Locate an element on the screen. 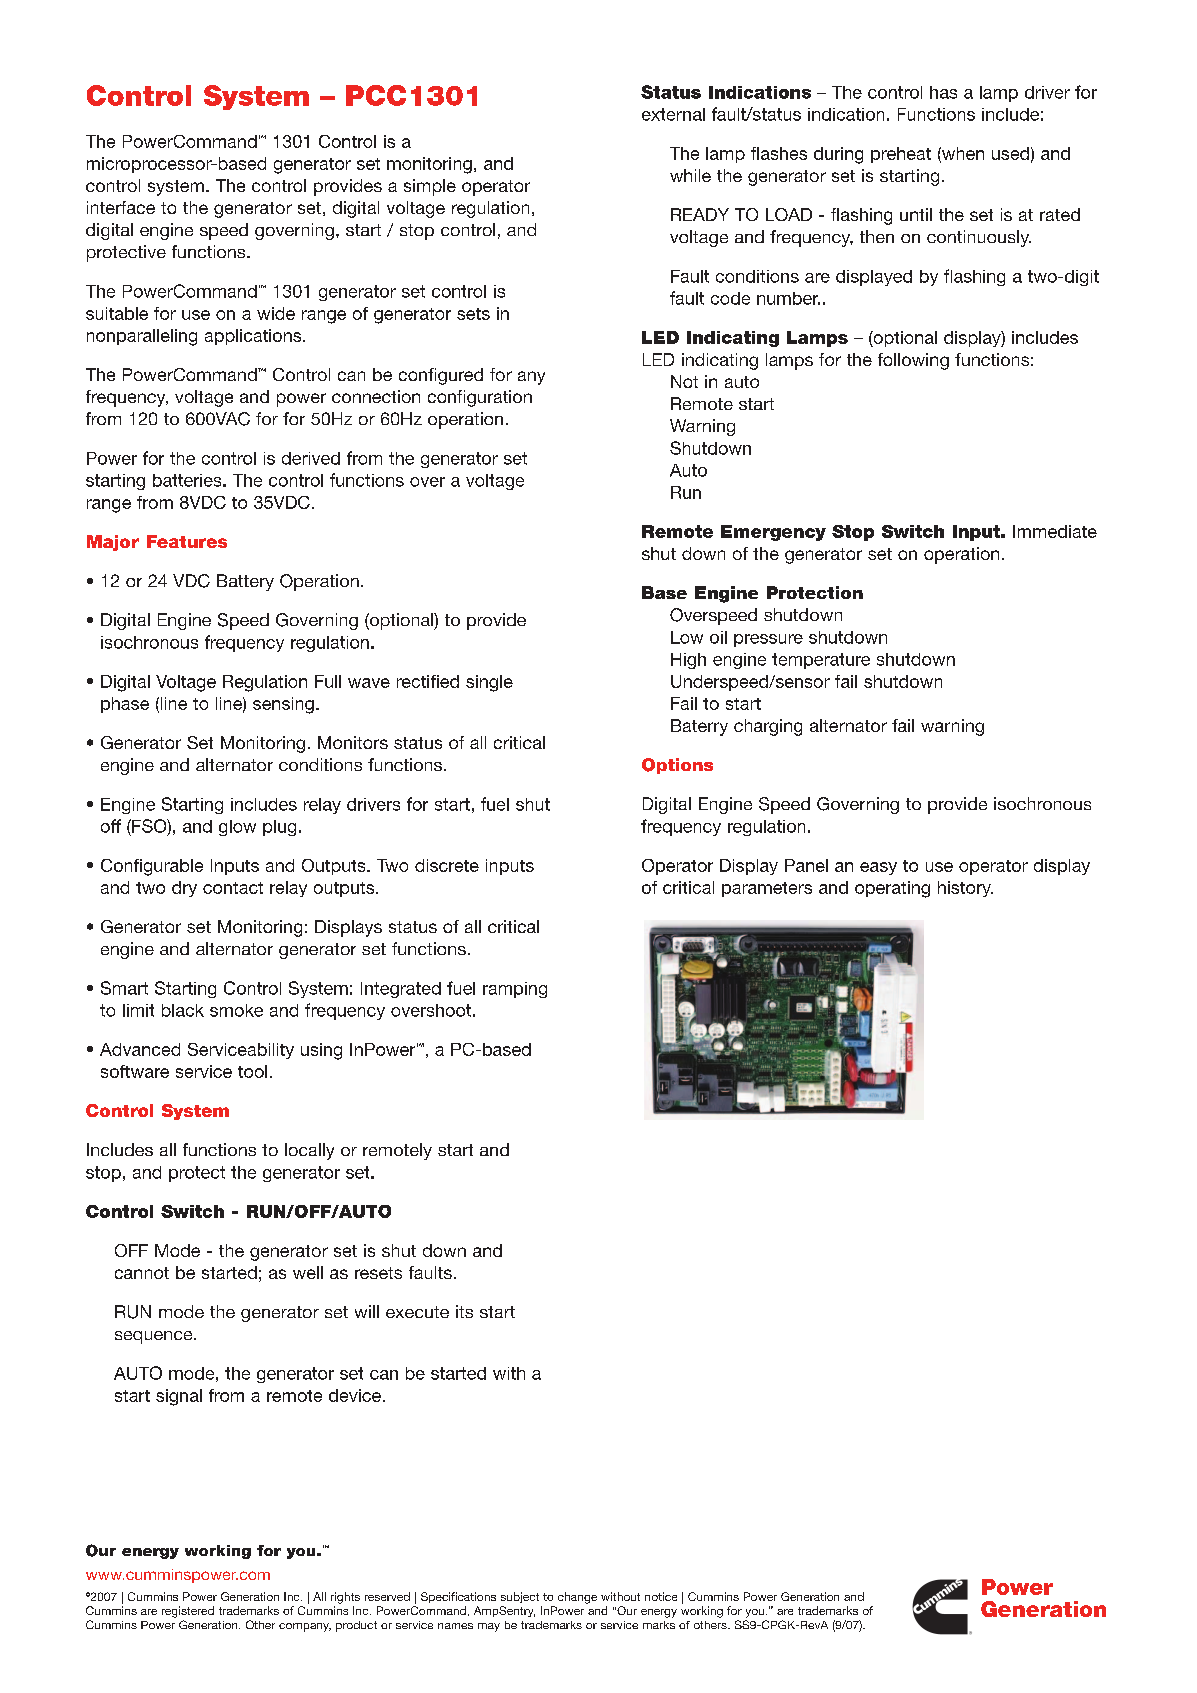 Image resolution: width=1197 pixels, height=1693 pixels. registered is located at coordinates (188, 1612).
